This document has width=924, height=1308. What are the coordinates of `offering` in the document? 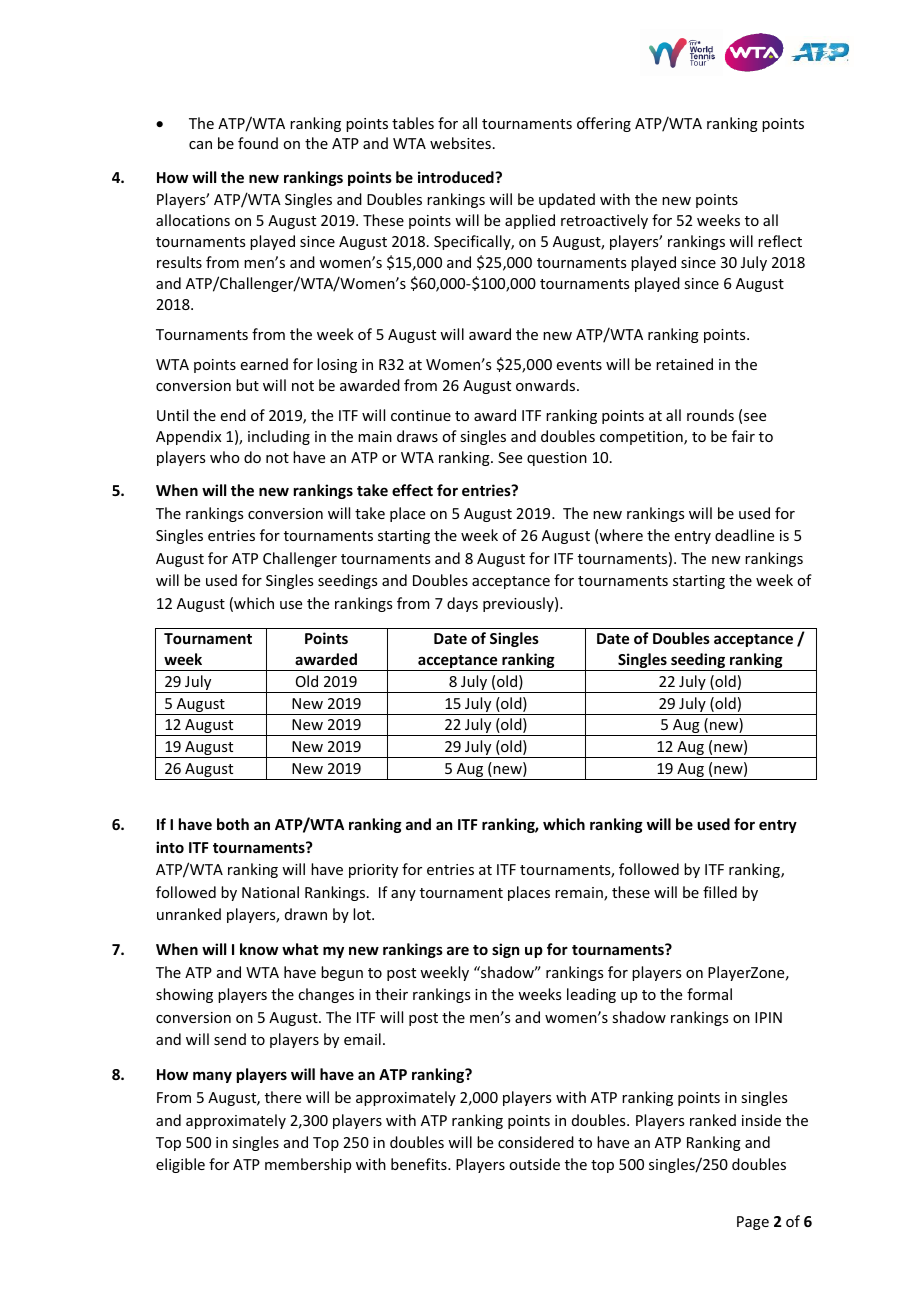 It's located at (604, 124).
